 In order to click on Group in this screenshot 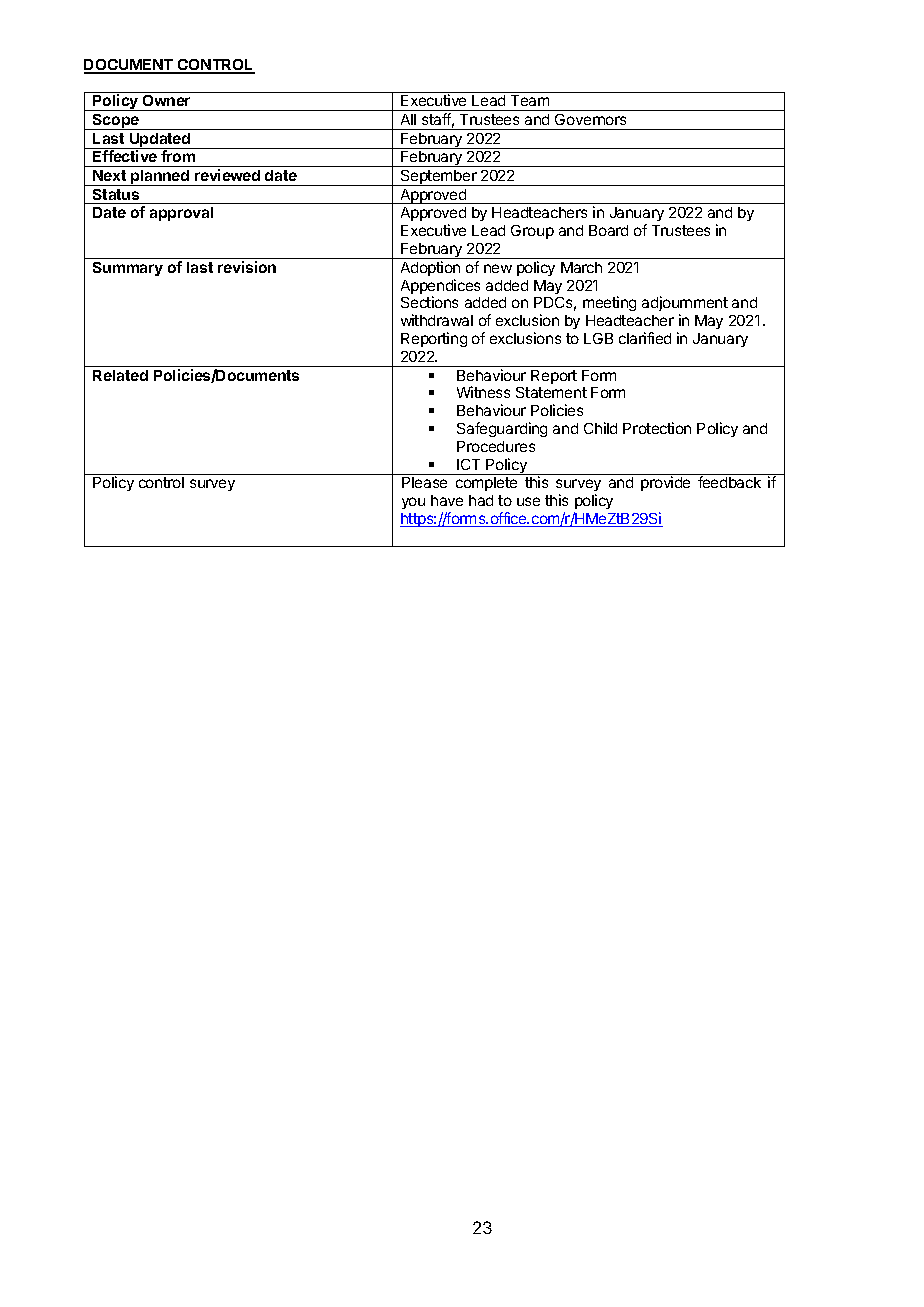, I will do `click(532, 232)`.
